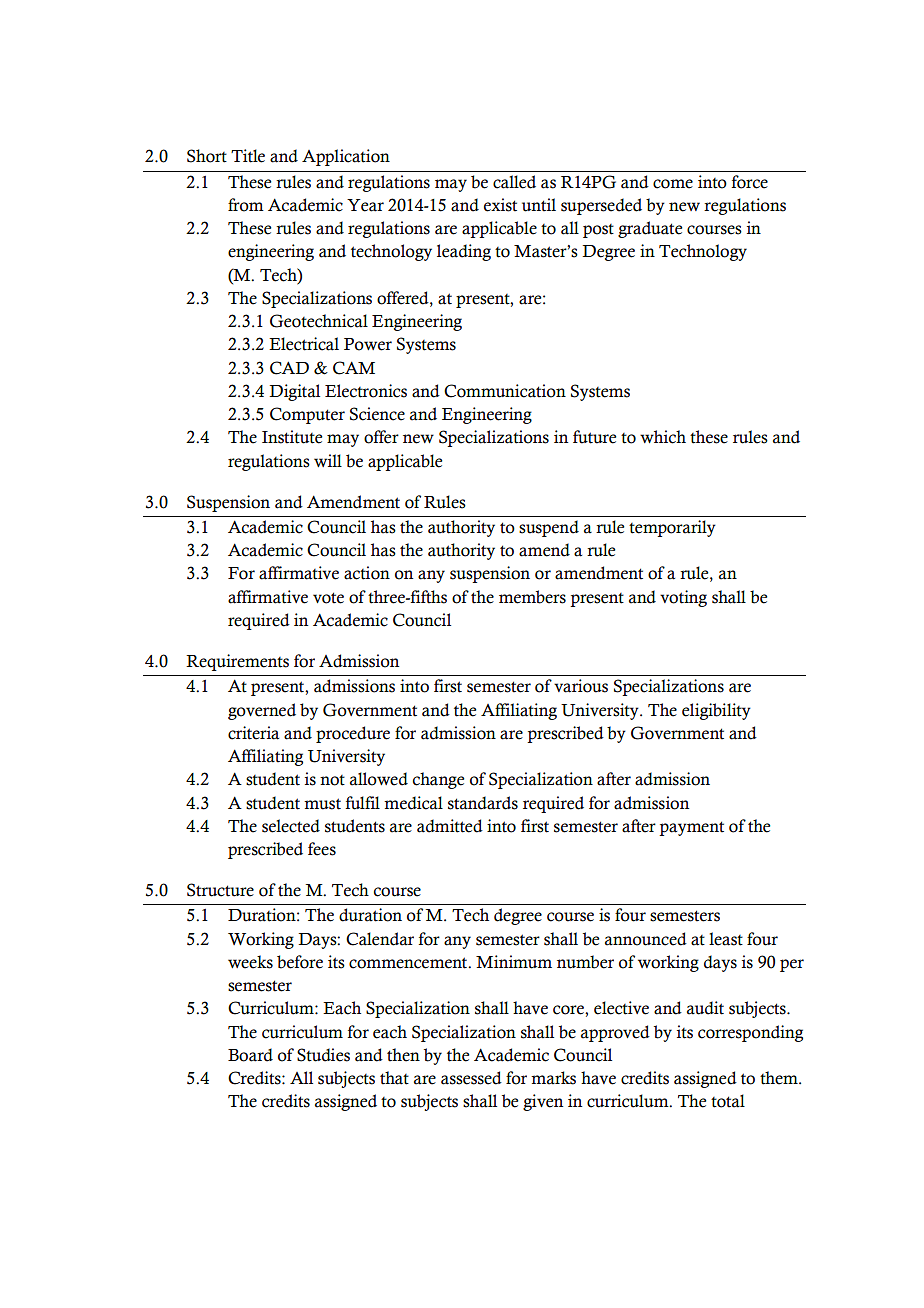  I want to click on Board, so click(250, 1055).
